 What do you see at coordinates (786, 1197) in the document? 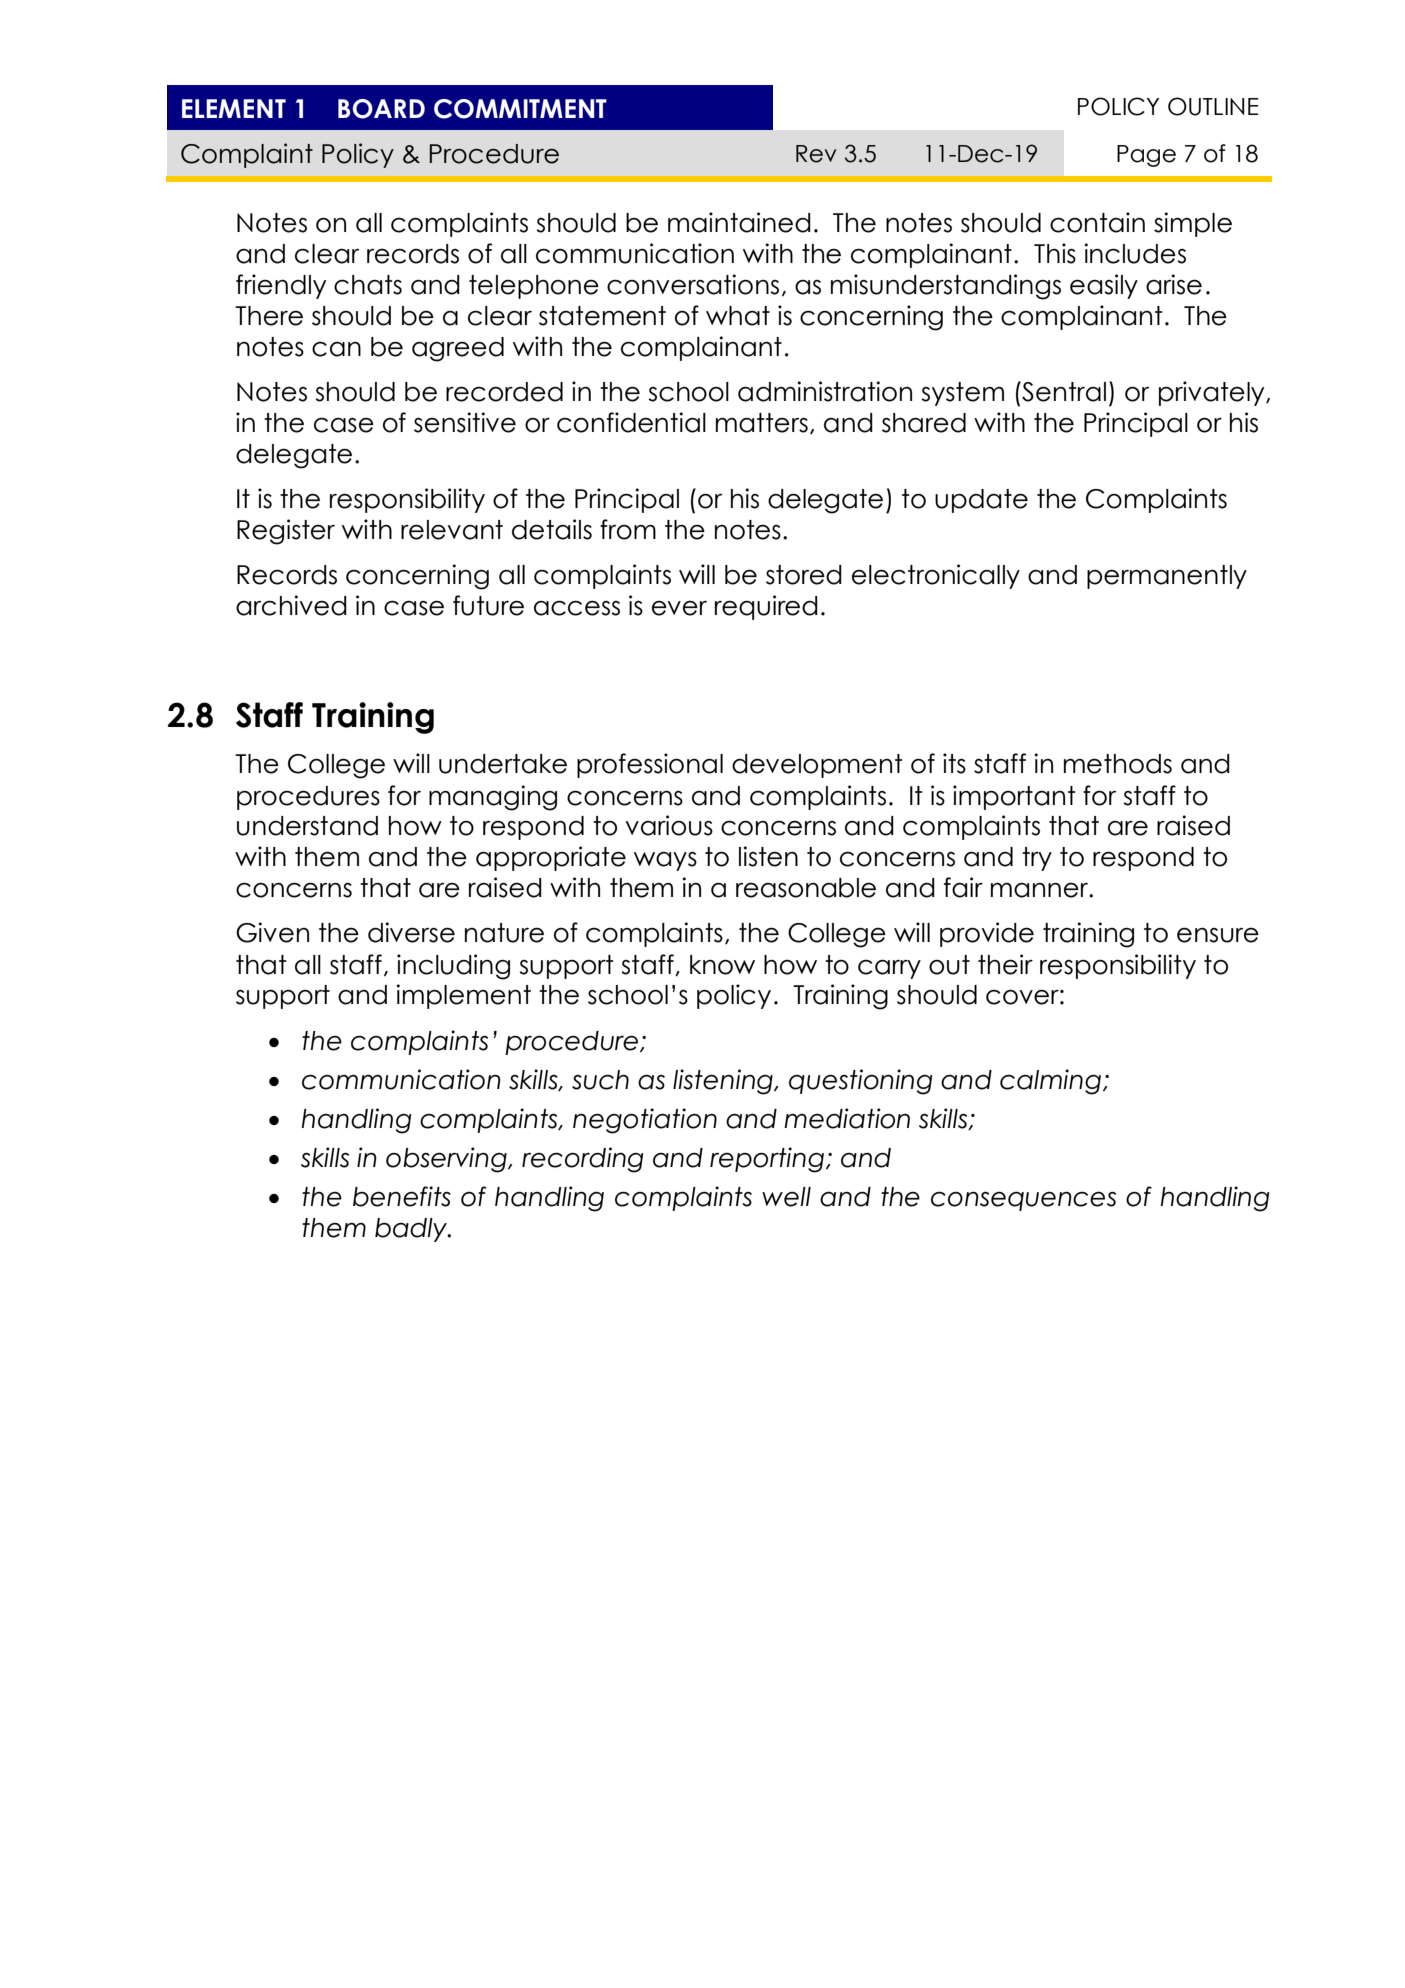
I see `well` at bounding box center [786, 1197].
